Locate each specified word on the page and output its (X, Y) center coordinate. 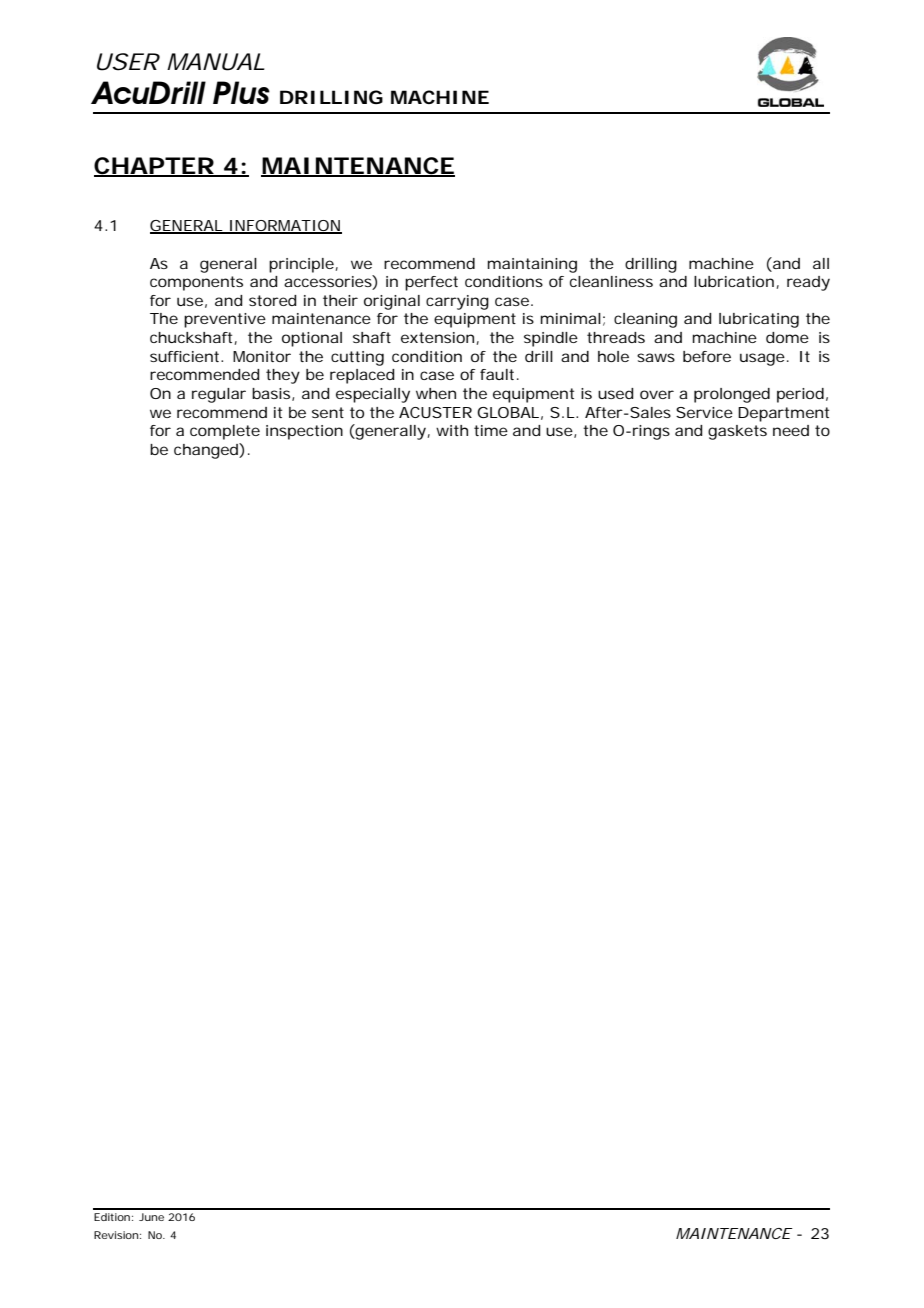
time (491, 430)
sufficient (186, 356)
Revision (116, 1235)
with (452, 430)
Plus (241, 92)
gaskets (737, 432)
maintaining (532, 265)
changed (207, 451)
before (707, 356)
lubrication (734, 281)
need (791, 430)
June (151, 1217)
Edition (112, 1217)
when (436, 393)
